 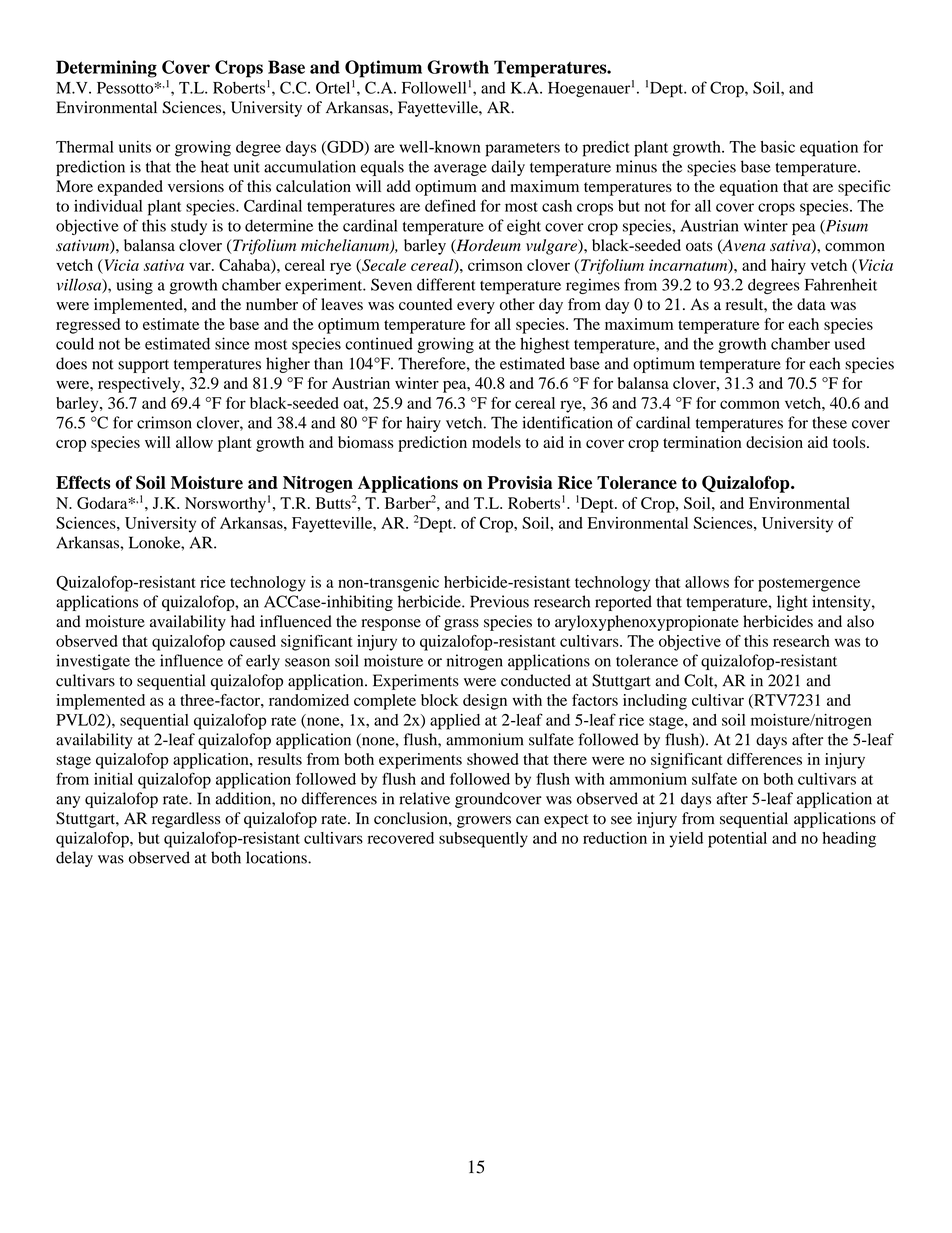 I want to click on parameters, so click(x=522, y=150).
